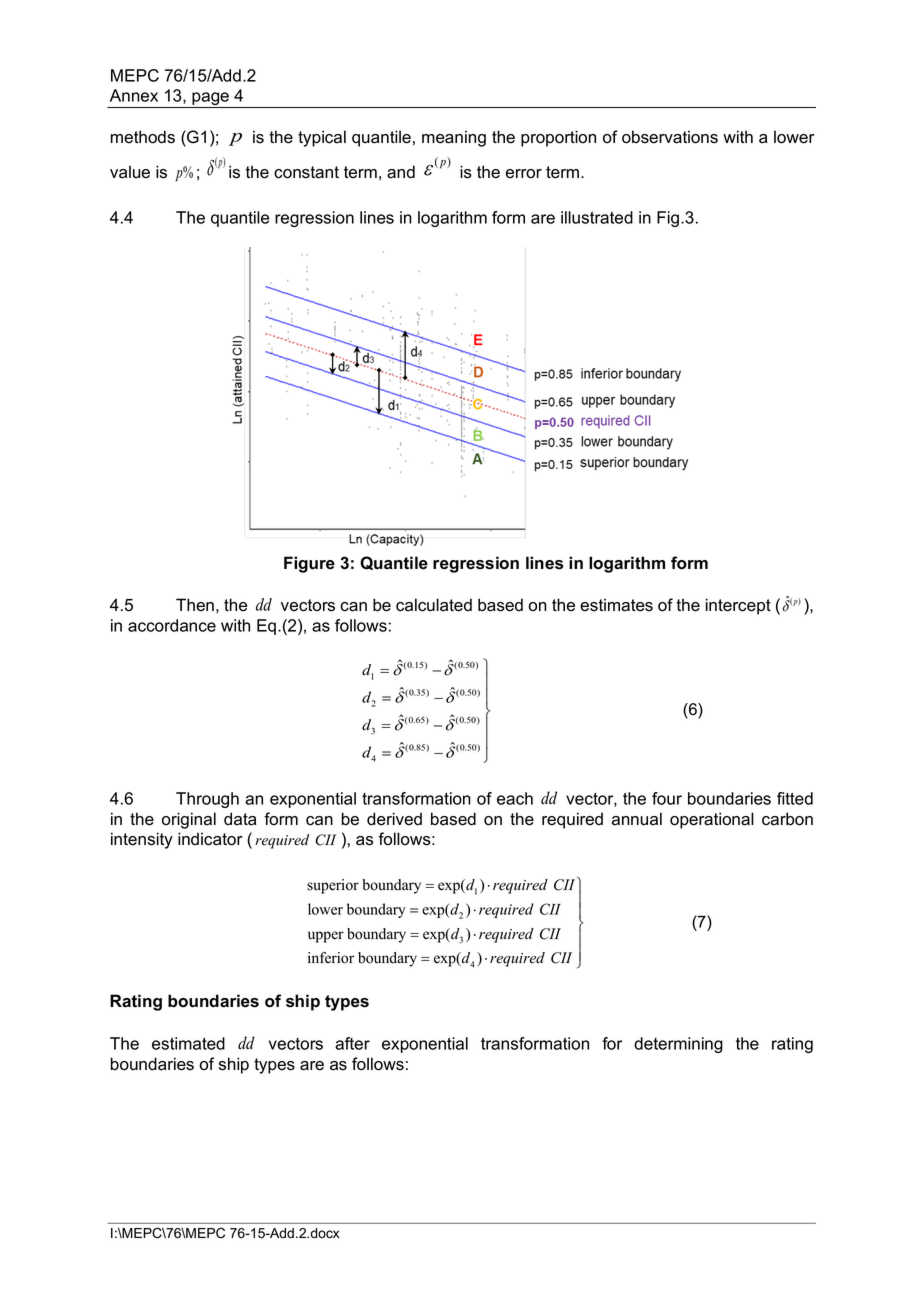 Image resolution: width=924 pixels, height=1307 pixels. Describe the element at coordinates (454, 138) in the screenshot. I see `meaning` at that location.
